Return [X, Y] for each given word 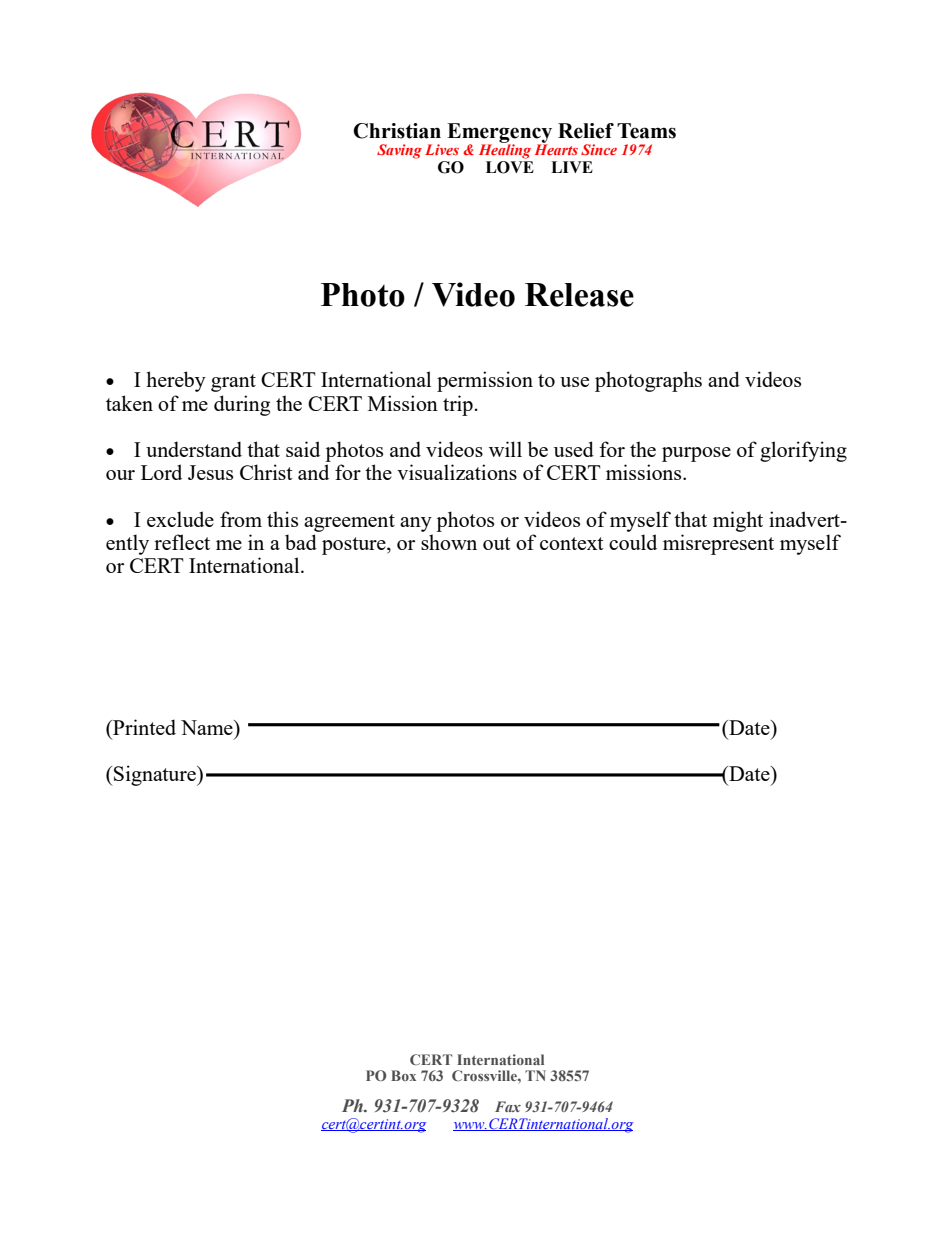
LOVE [510, 167]
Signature [155, 775]
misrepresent [718, 544]
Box [403, 1075]
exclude [180, 519]
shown [449, 542]
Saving [399, 151]
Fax [508, 1106]
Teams [646, 131]
